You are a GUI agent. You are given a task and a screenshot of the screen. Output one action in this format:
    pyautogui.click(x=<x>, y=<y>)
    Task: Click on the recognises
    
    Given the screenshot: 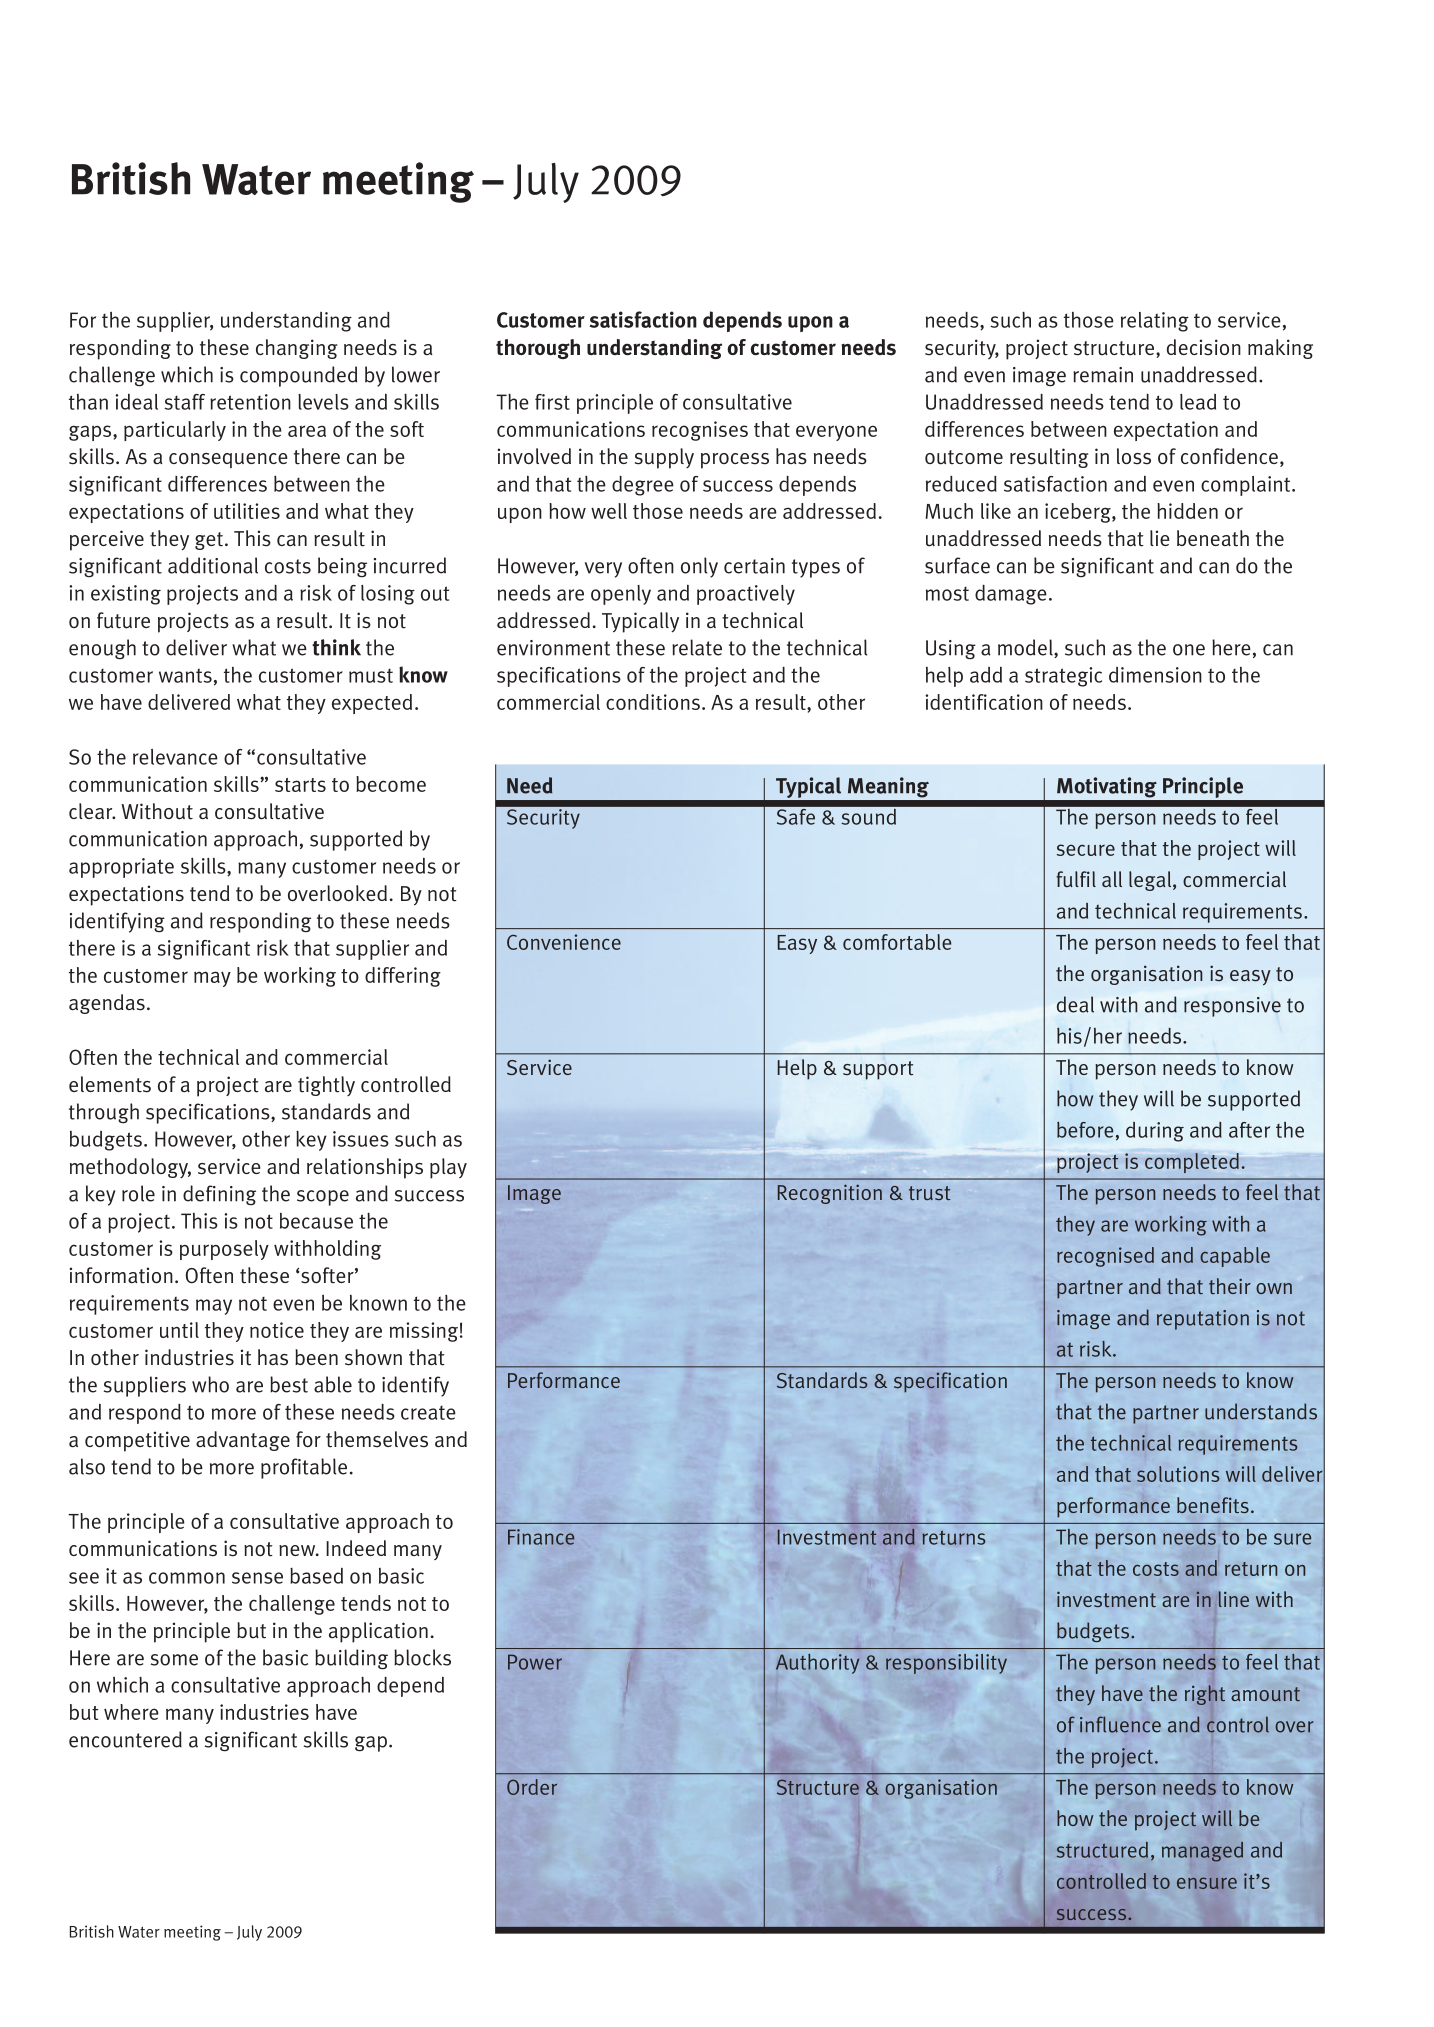 What is the action you would take?
    pyautogui.click(x=700, y=431)
